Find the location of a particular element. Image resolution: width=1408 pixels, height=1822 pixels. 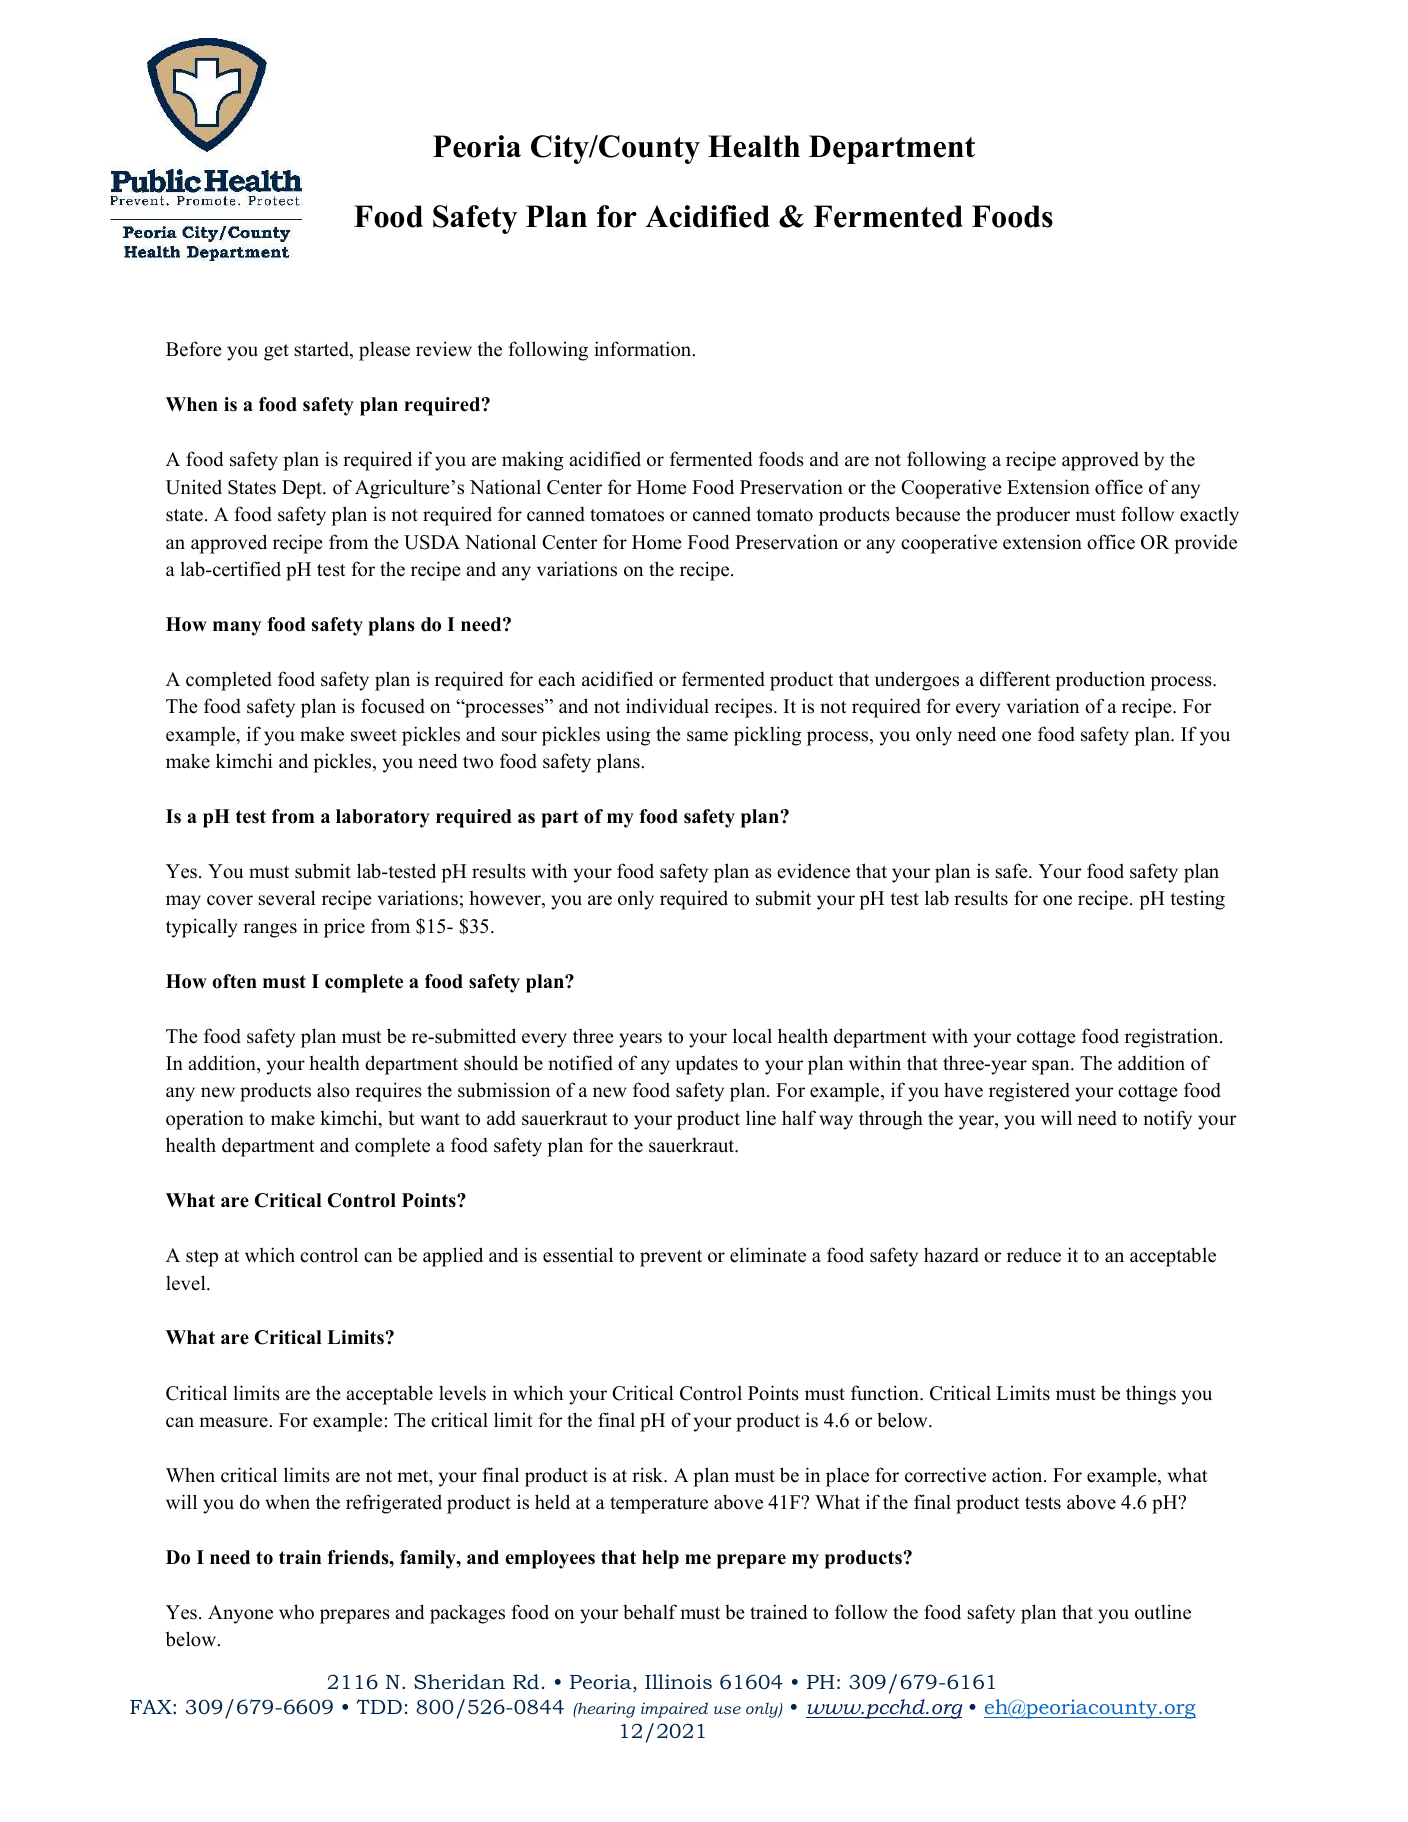

updates is located at coordinates (707, 1065).
